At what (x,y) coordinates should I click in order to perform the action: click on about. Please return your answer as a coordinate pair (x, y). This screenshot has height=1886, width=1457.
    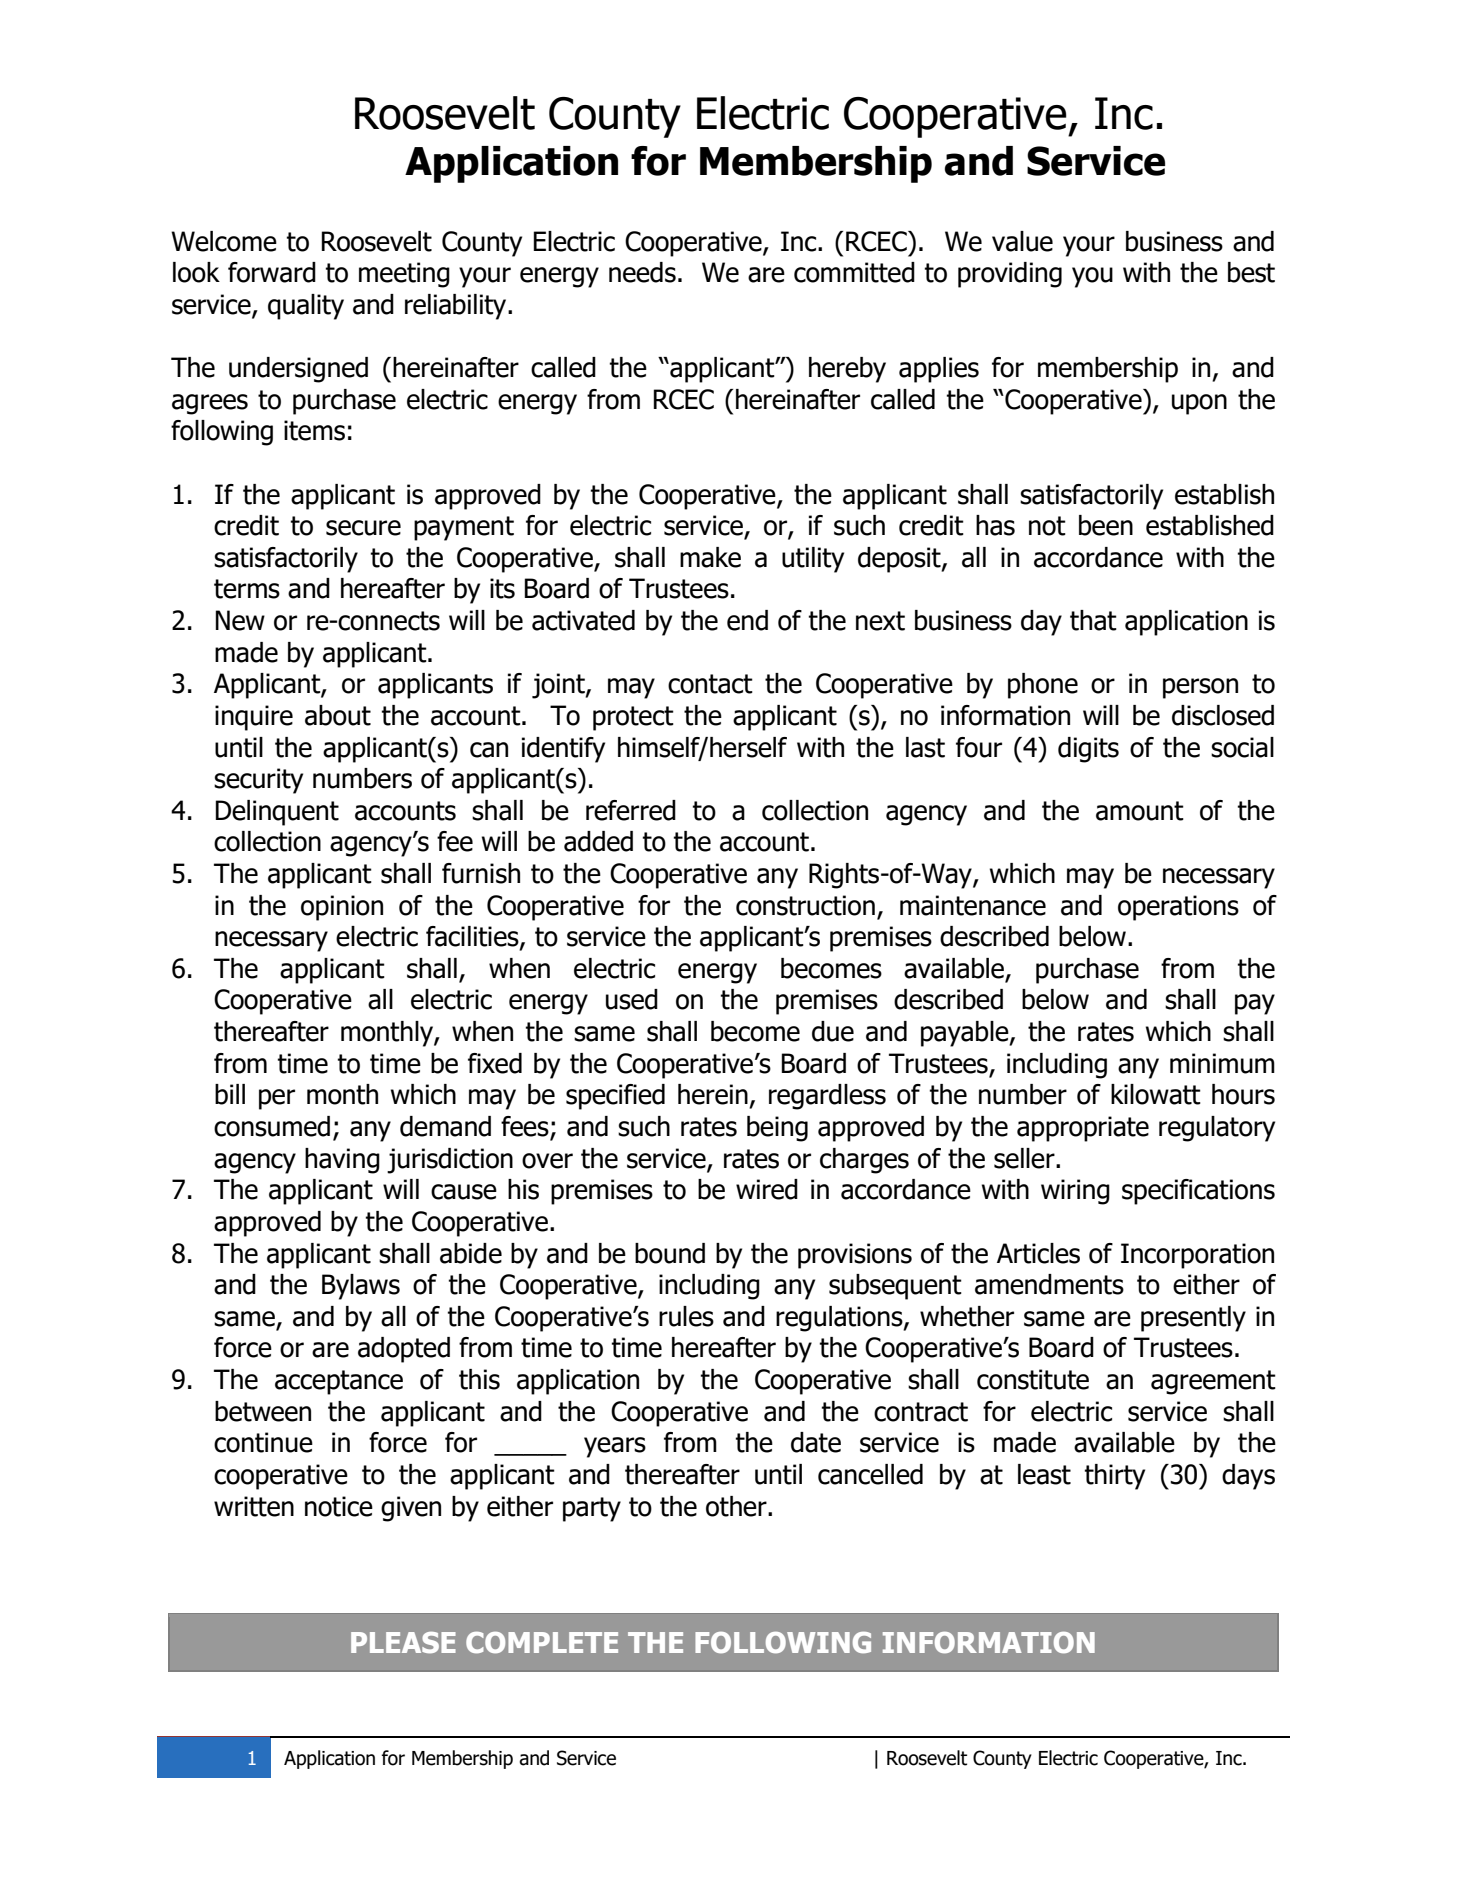
    Looking at the image, I should click on (338, 715).
